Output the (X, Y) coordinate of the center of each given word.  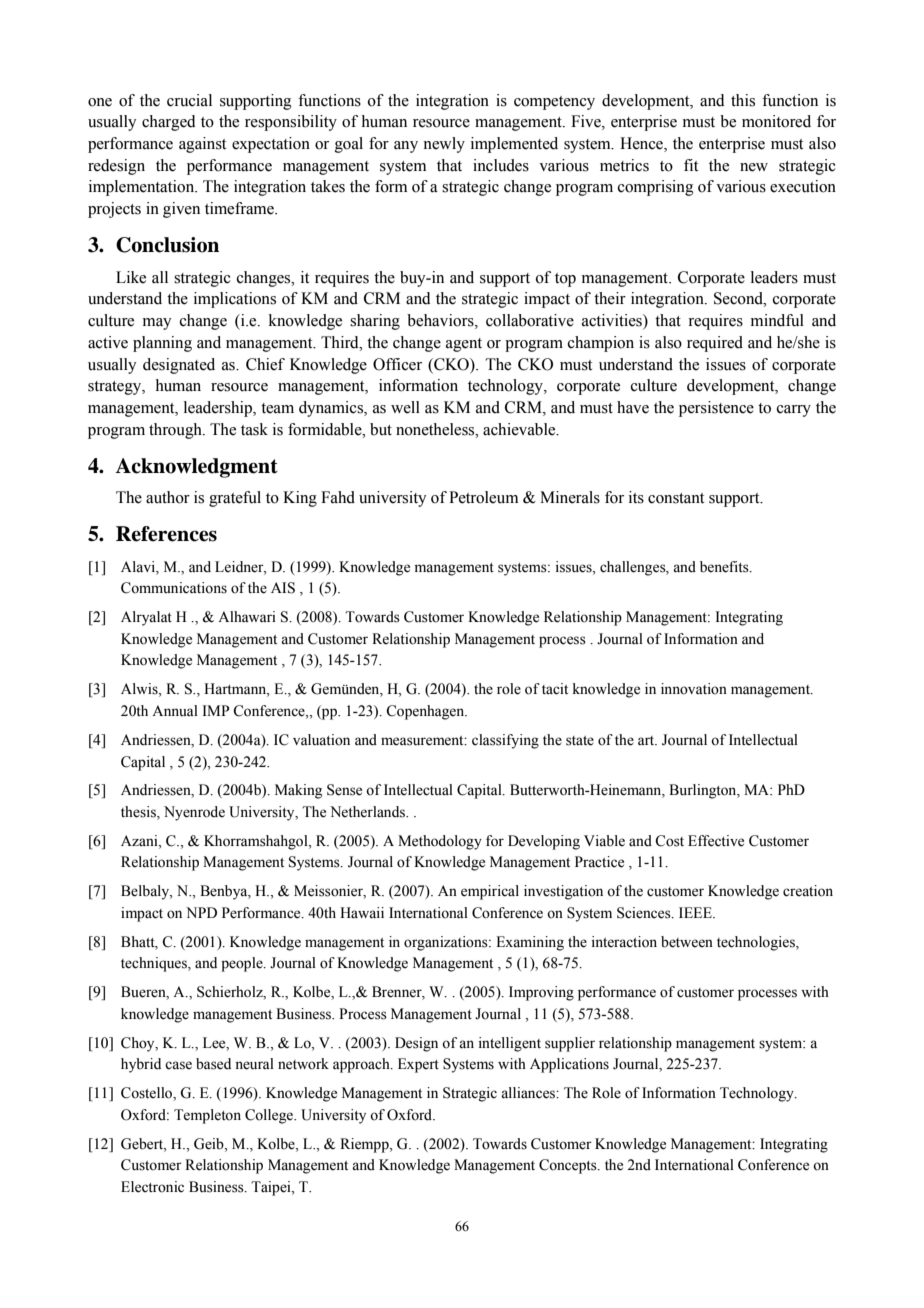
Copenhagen (426, 712)
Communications (174, 588)
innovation (694, 689)
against (202, 145)
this (743, 100)
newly (444, 145)
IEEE (696, 912)
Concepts (569, 1166)
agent (464, 345)
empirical (490, 892)
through (176, 431)
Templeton (207, 1116)
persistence (716, 409)
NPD (201, 912)
